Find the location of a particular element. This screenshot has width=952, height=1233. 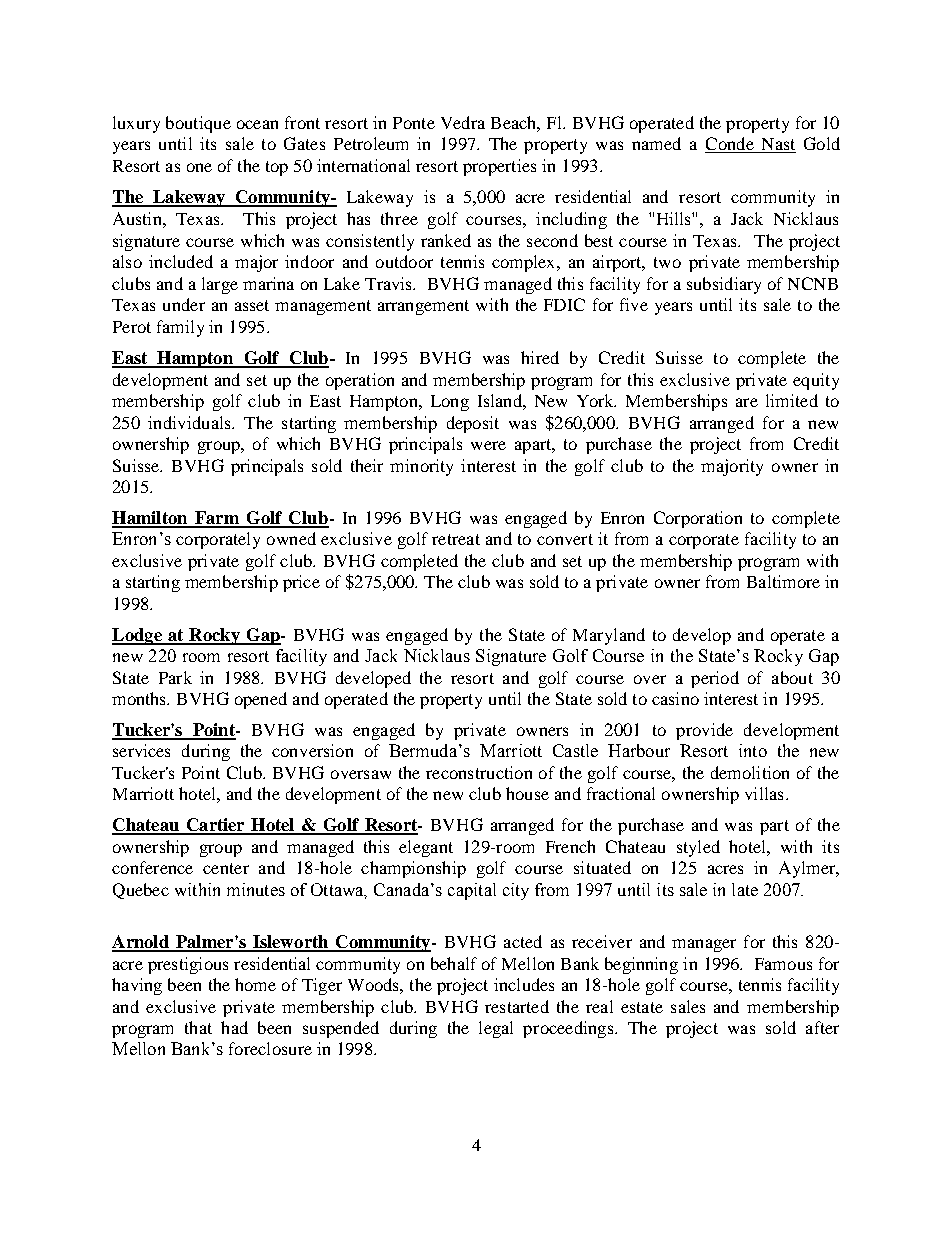

were is located at coordinates (488, 445).
